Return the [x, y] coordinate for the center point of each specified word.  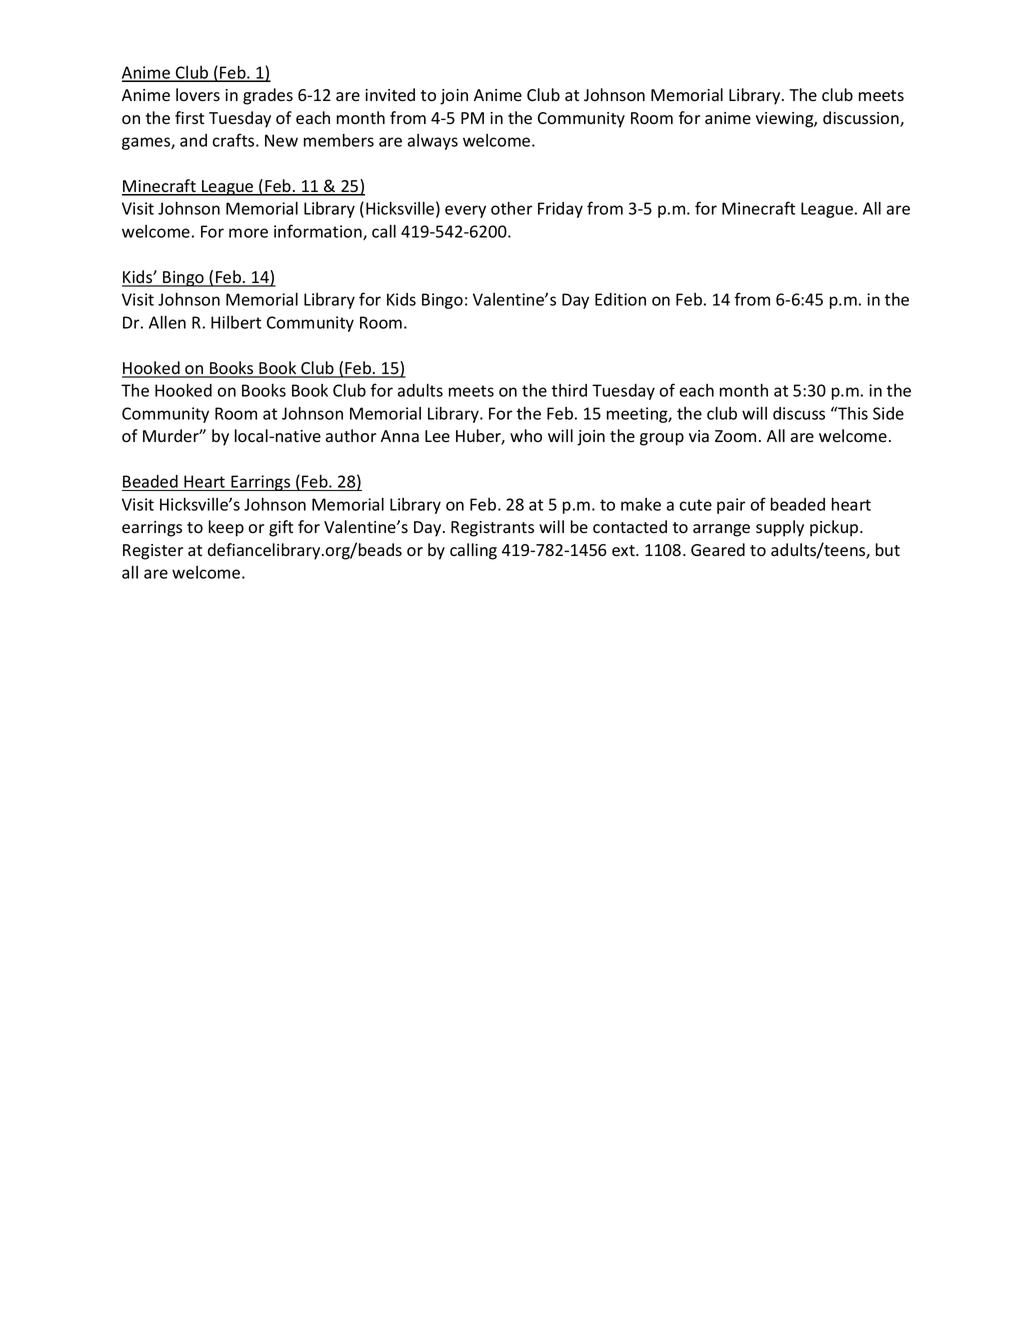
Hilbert [236, 322]
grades [268, 96]
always [433, 142]
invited [390, 95]
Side [888, 413]
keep [226, 528]
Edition [620, 299]
